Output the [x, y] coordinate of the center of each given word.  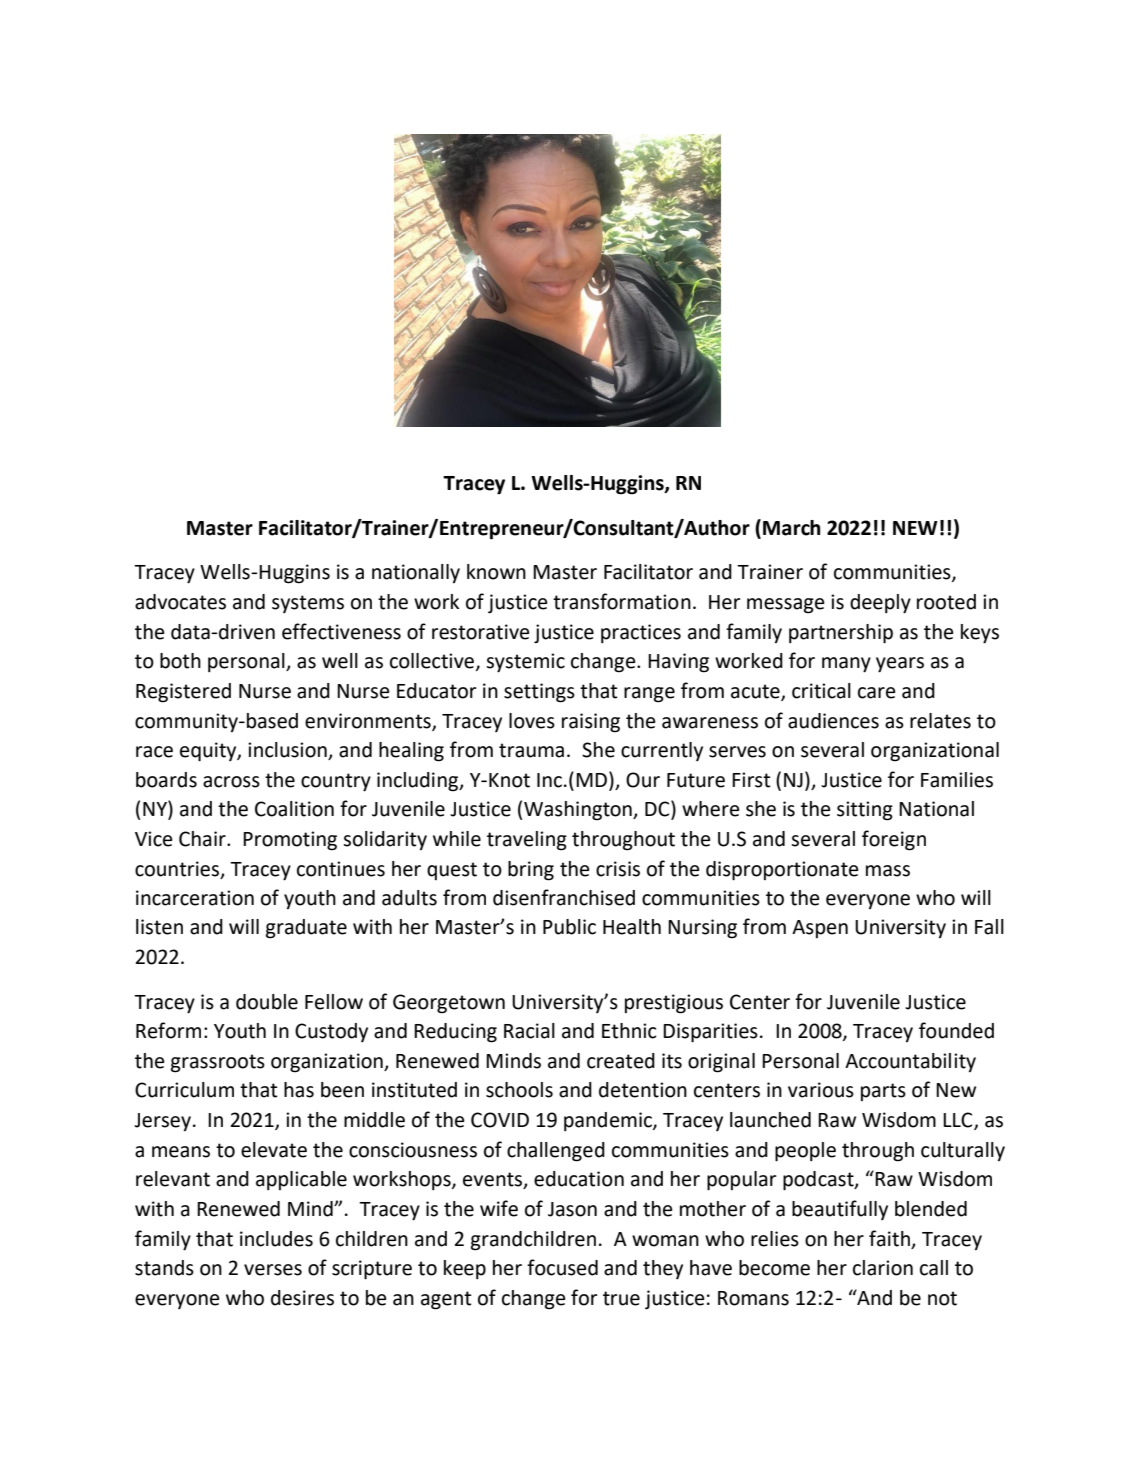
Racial [529, 1031]
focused [562, 1267]
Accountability [910, 1062]
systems [308, 604]
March [792, 528]
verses [273, 1270]
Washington [579, 811]
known [496, 572]
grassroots [218, 1063]
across [231, 782]
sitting [865, 811]
